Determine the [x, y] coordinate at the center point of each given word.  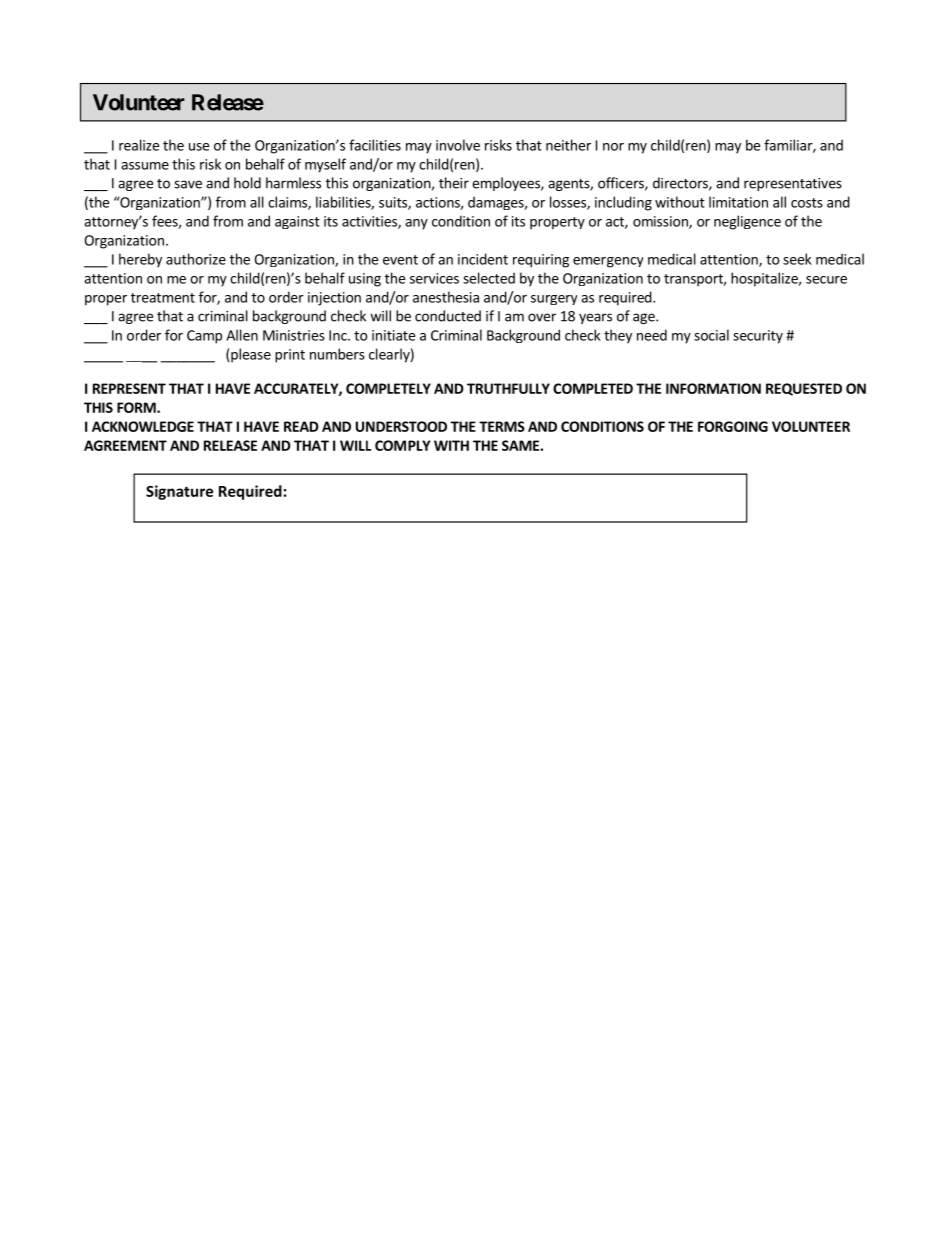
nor [613, 147]
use [199, 147]
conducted [448, 316]
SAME [521, 445]
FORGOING [733, 426]
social [711, 335]
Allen [242, 335]
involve [458, 145]
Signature [179, 492]
